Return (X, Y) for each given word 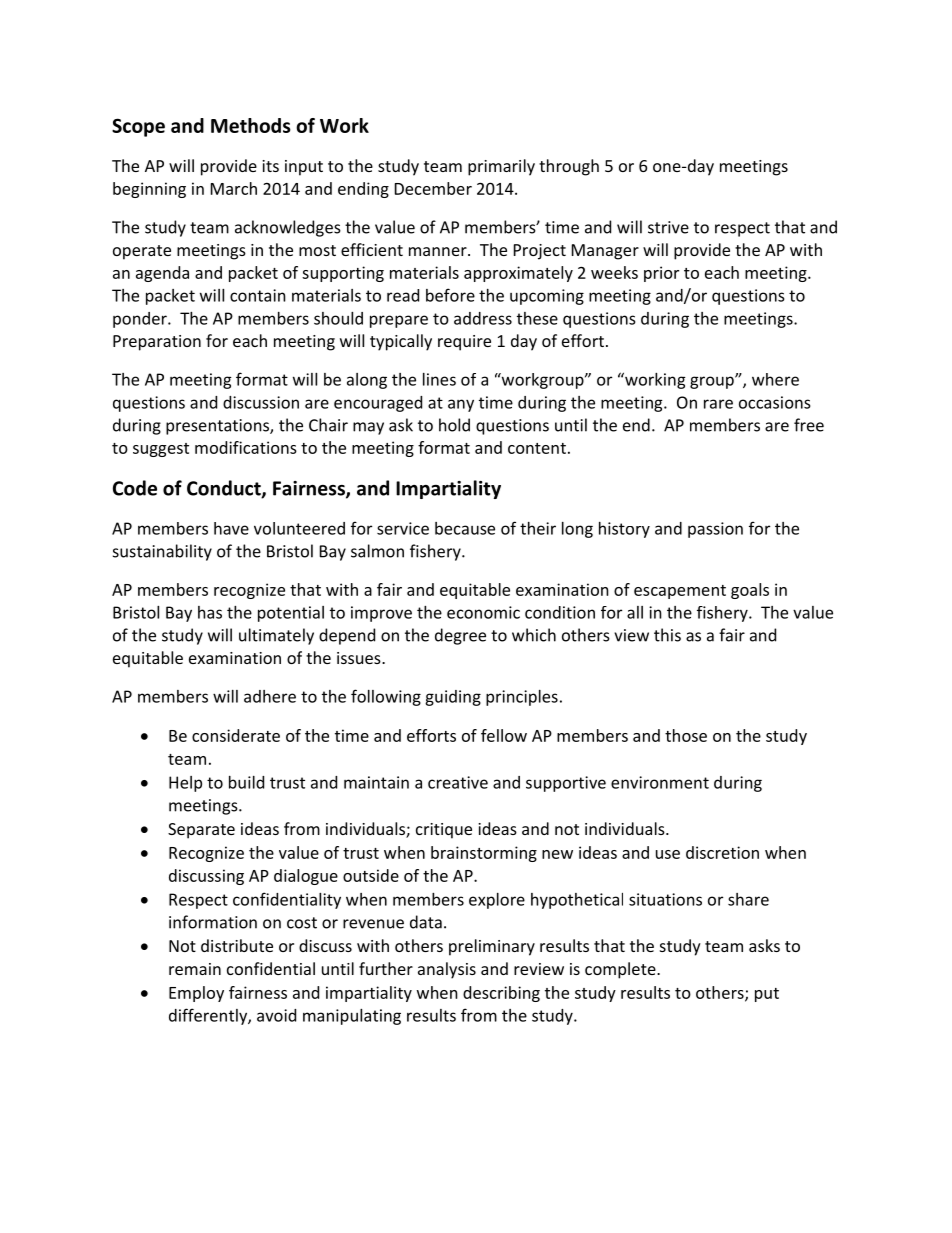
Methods (251, 125)
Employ (196, 994)
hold (454, 425)
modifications (246, 447)
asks (764, 945)
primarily (501, 167)
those (686, 735)
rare (718, 404)
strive (668, 227)
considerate (236, 735)
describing (501, 994)
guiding (453, 698)
